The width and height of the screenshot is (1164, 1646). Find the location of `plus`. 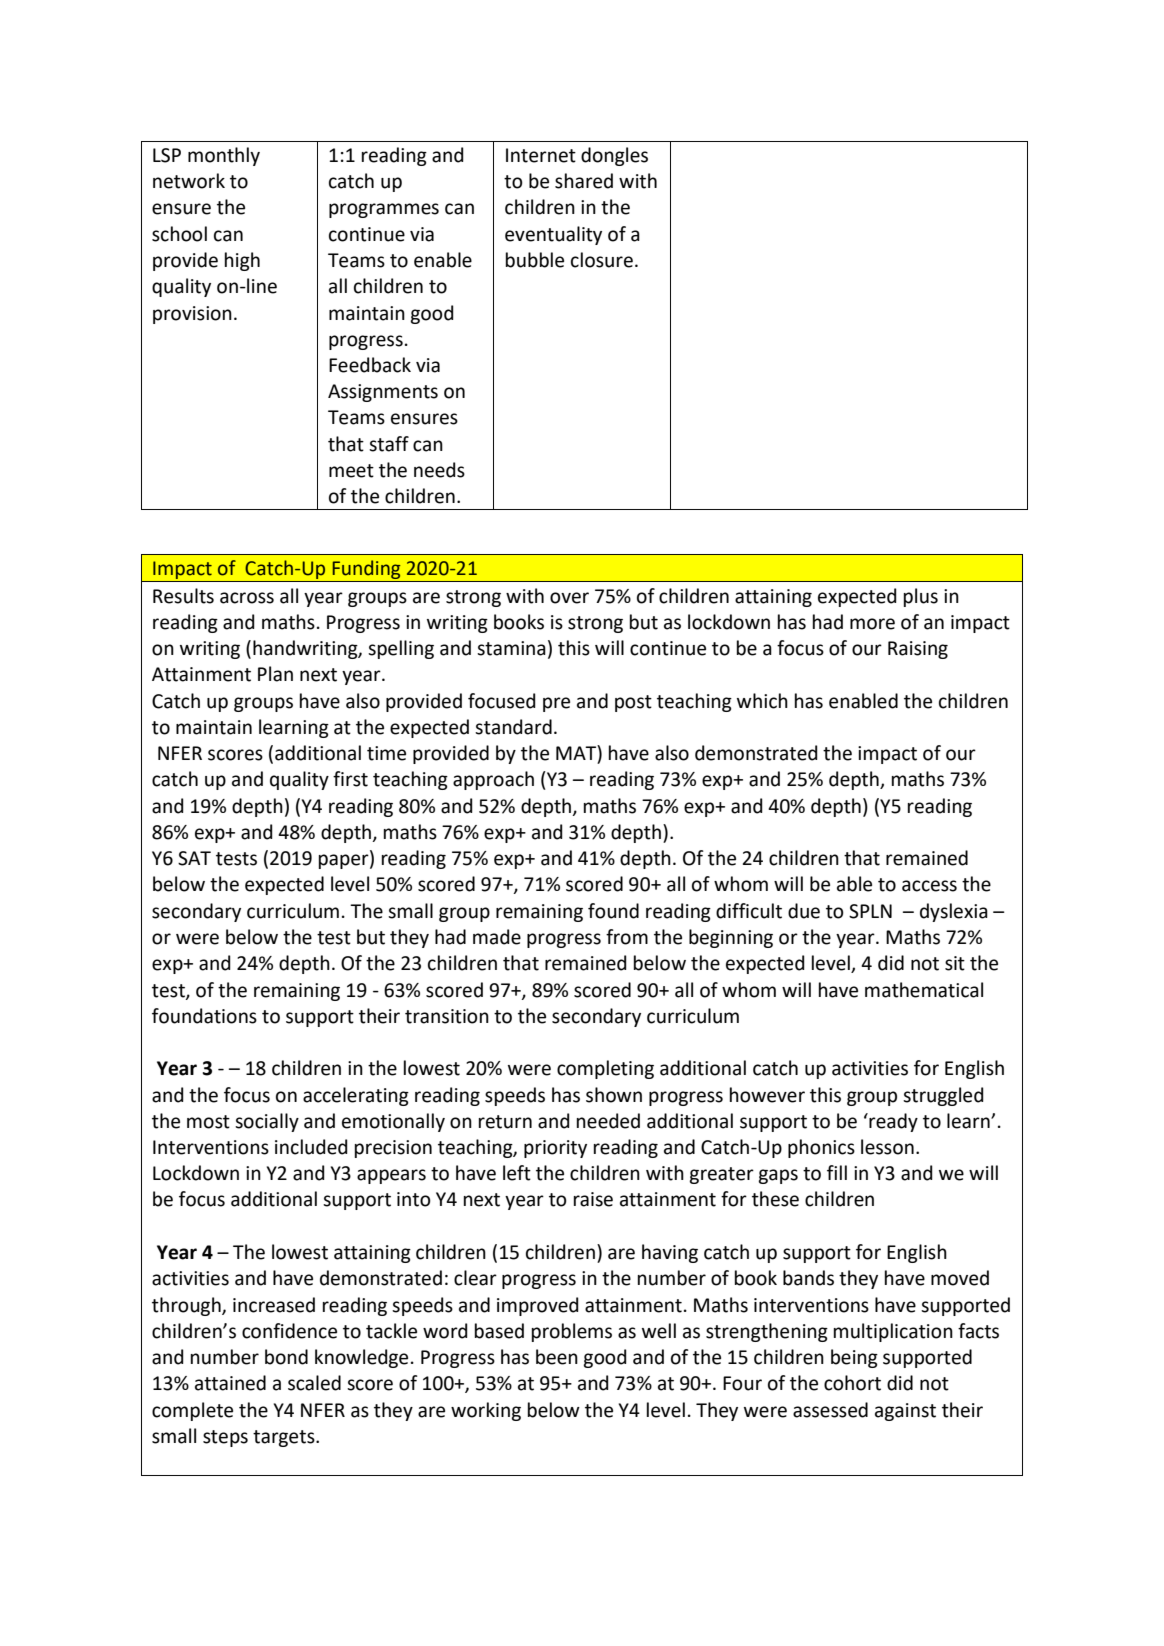

plus is located at coordinates (921, 597).
